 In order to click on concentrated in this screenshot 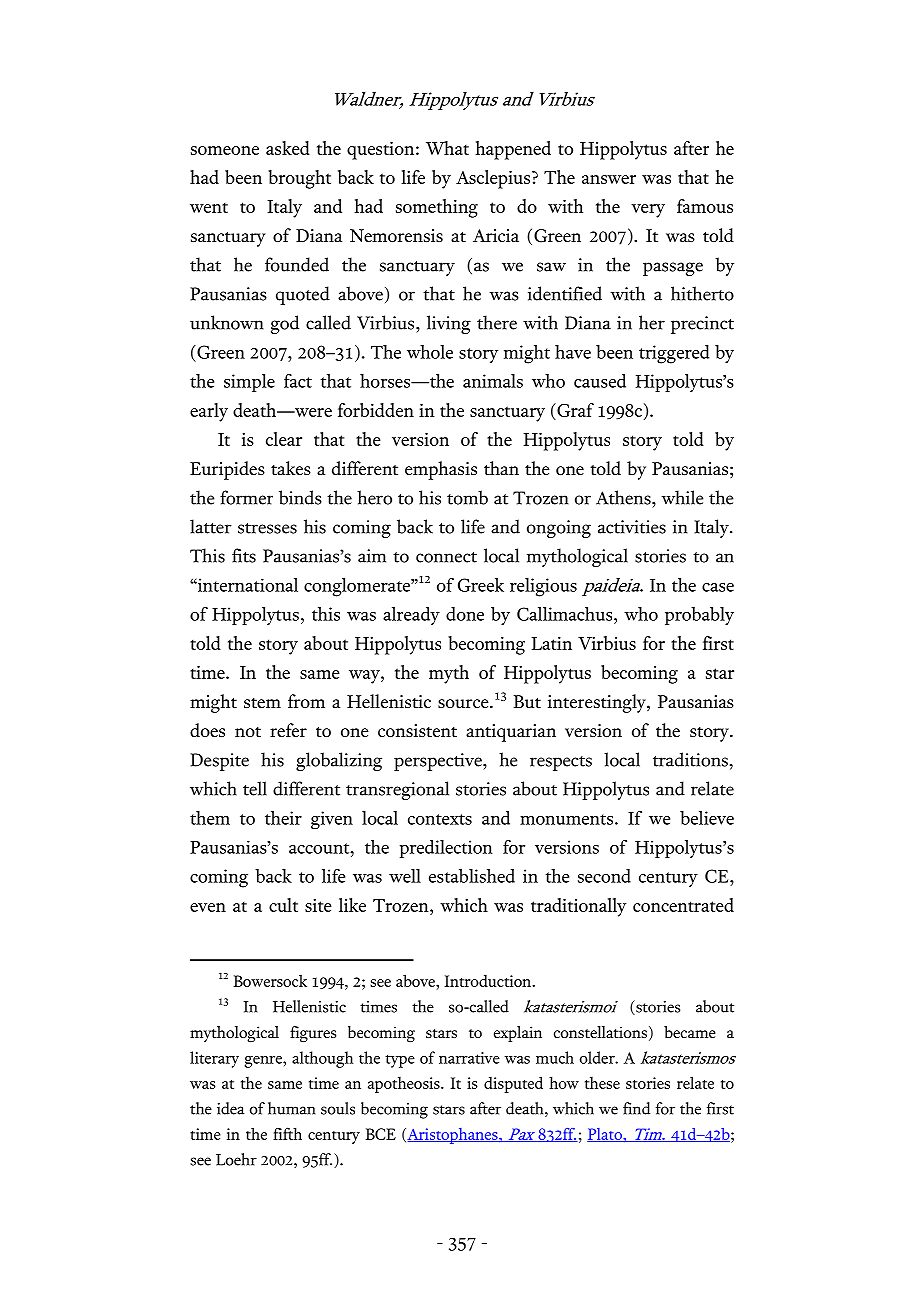, I will do `click(683, 905)`.
